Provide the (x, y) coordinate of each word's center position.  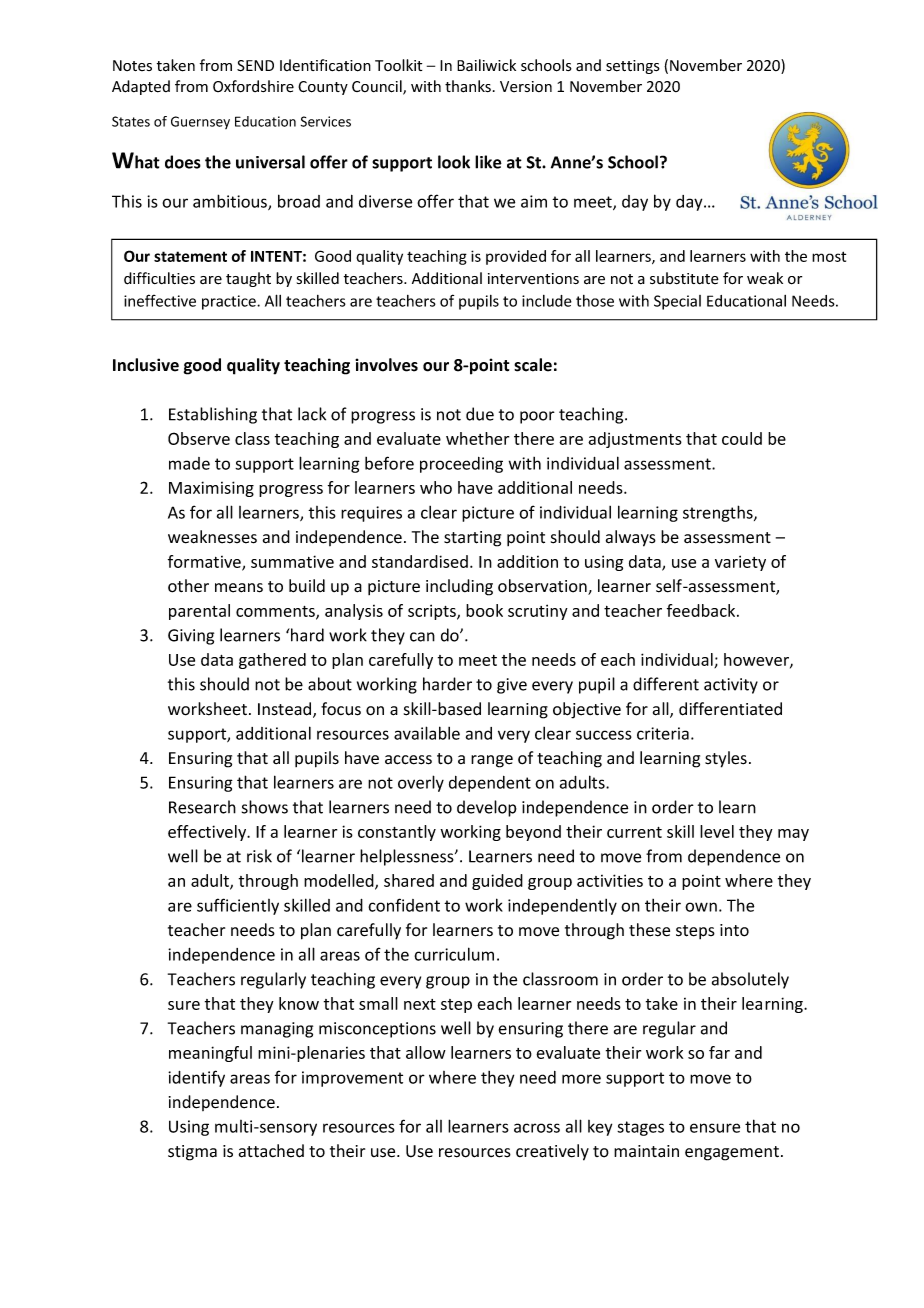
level (717, 831)
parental (199, 612)
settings (633, 67)
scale (533, 365)
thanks (468, 86)
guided (497, 882)
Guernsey (200, 122)
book (484, 610)
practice (230, 302)
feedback (702, 610)
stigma (192, 1153)
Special (677, 302)
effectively (208, 833)
